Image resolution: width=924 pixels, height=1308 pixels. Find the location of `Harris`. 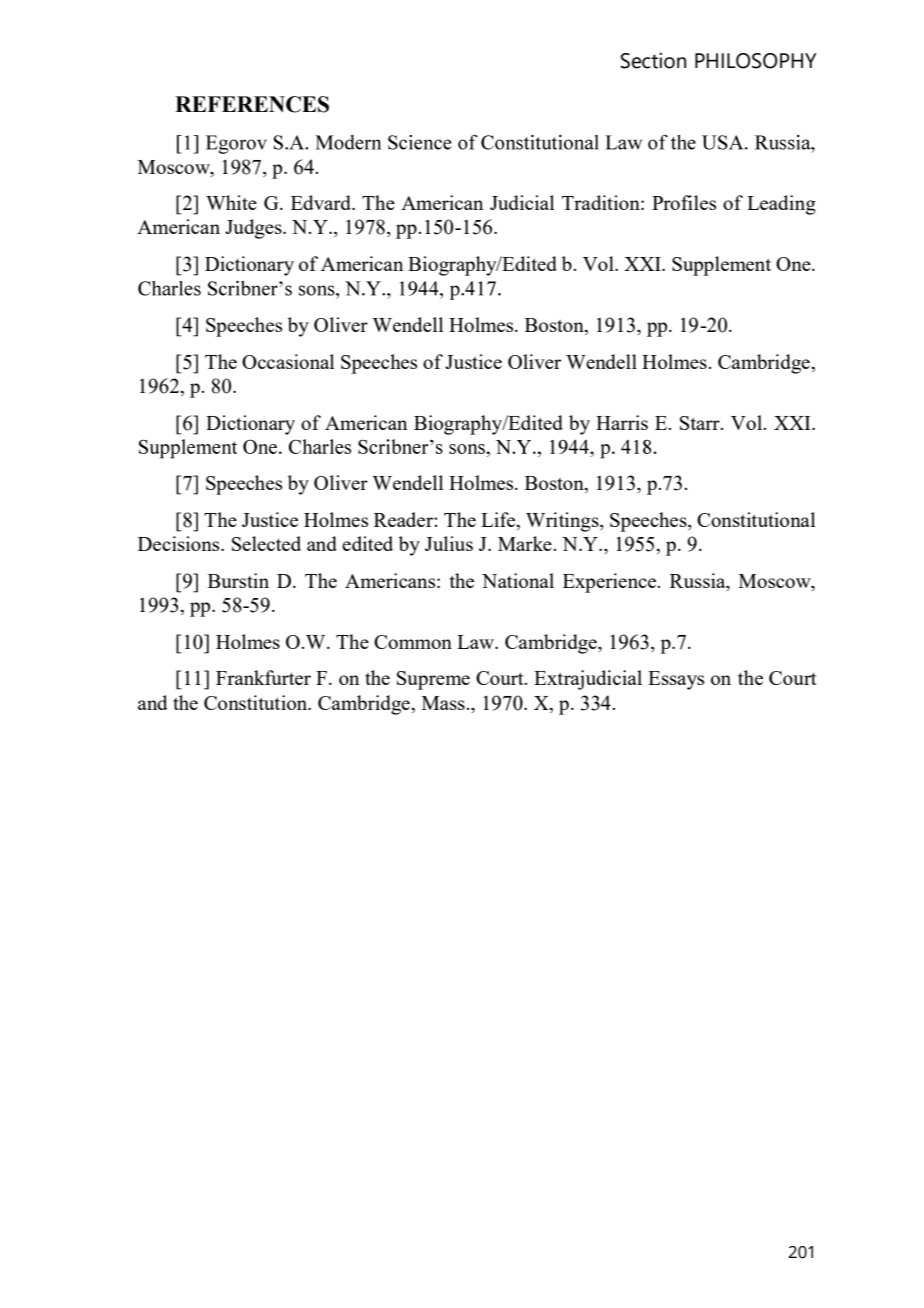

Harris is located at coordinates (622, 422).
